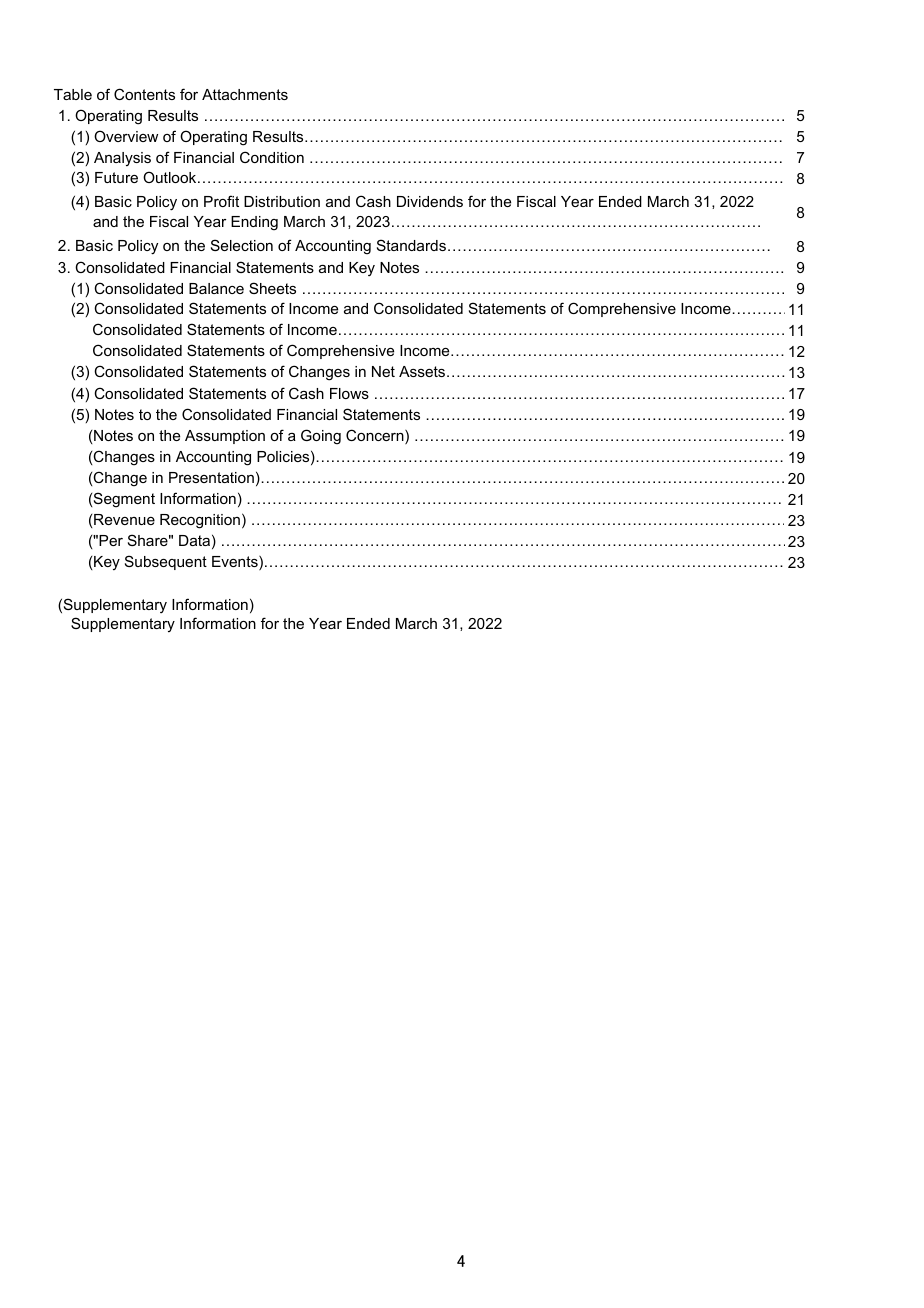 The width and height of the screenshot is (924, 1308). I want to click on Assumption, so click(225, 437).
